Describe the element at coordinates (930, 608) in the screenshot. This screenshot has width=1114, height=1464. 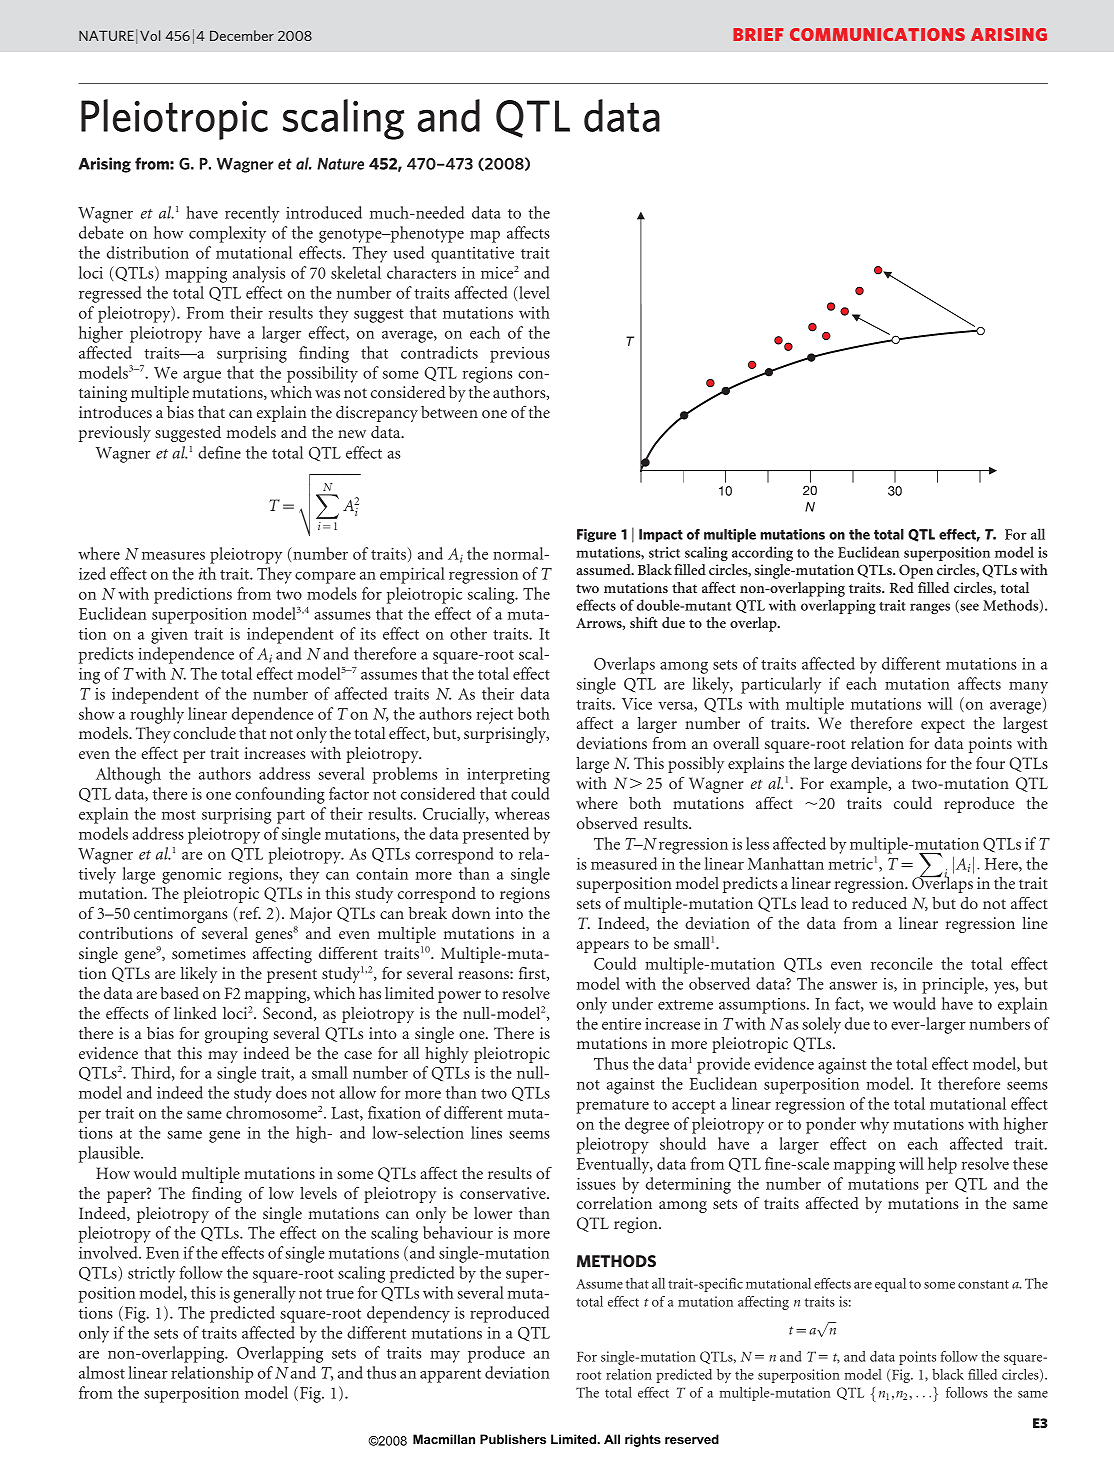
I see `ranges` at that location.
